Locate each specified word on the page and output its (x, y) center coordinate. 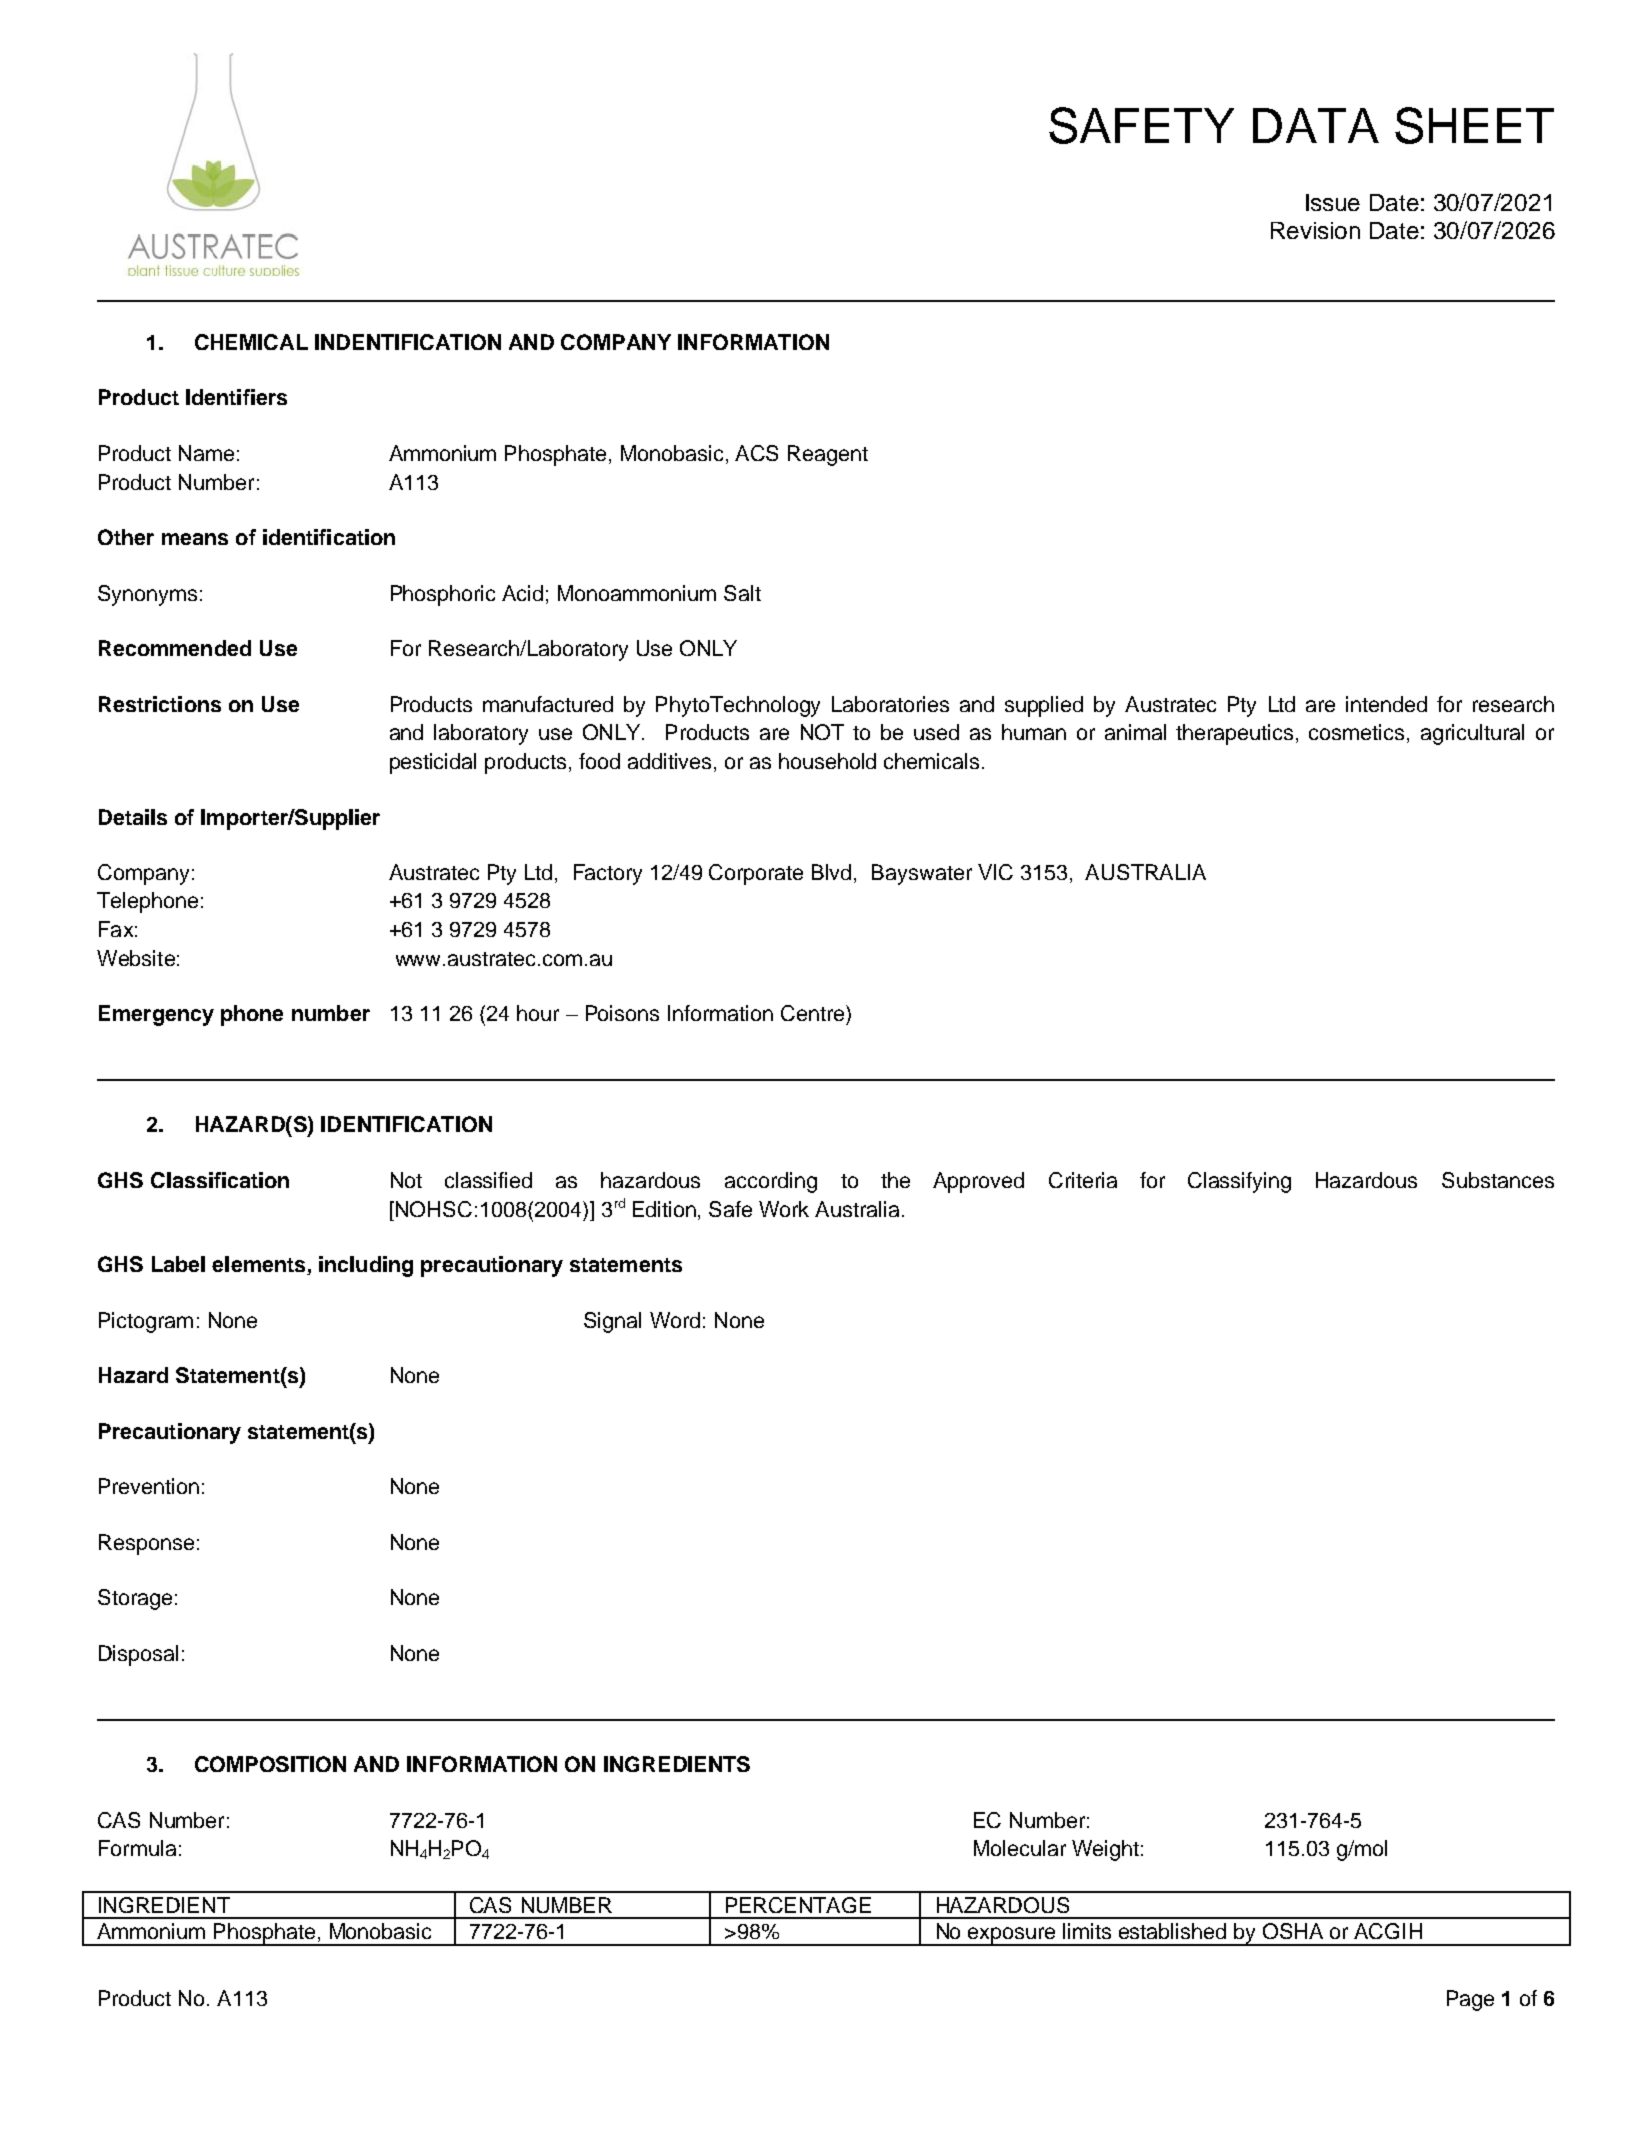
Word (675, 1320)
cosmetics (1356, 732)
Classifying (1239, 1182)
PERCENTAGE (798, 1905)
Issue (1333, 202)
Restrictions (160, 704)
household (827, 761)
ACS (756, 453)
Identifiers (236, 397)
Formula (137, 1848)
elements (260, 1265)
